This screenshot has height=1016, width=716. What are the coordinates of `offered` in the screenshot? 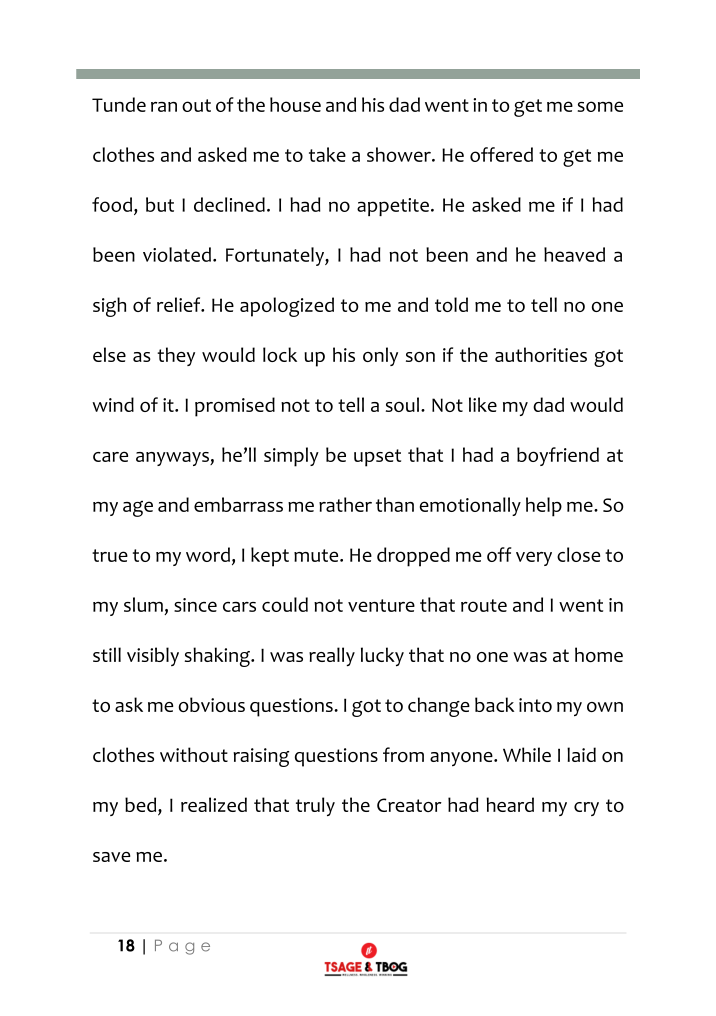 It's located at (501, 154).
